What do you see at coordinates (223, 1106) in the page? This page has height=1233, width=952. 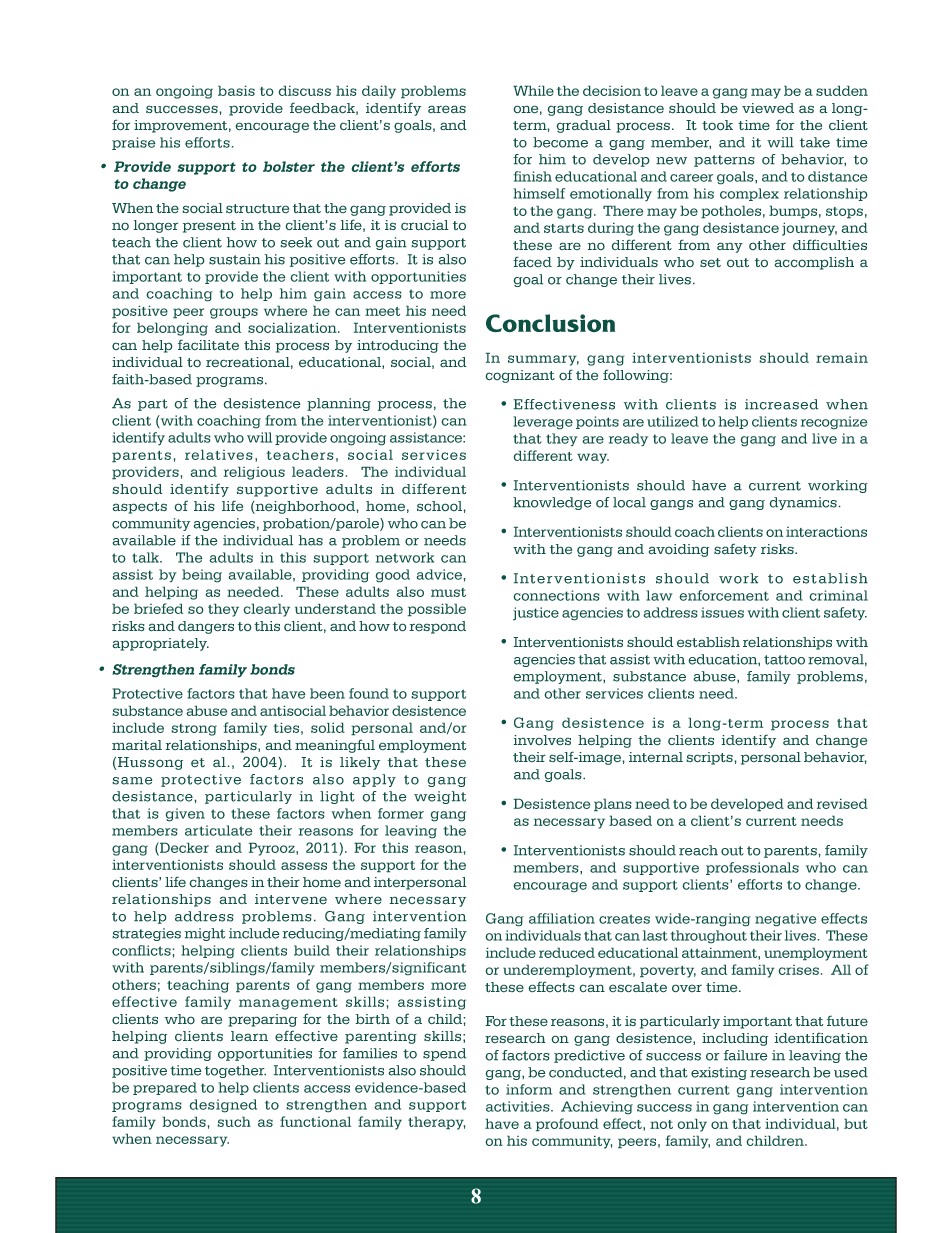 I see `designed` at bounding box center [223, 1106].
